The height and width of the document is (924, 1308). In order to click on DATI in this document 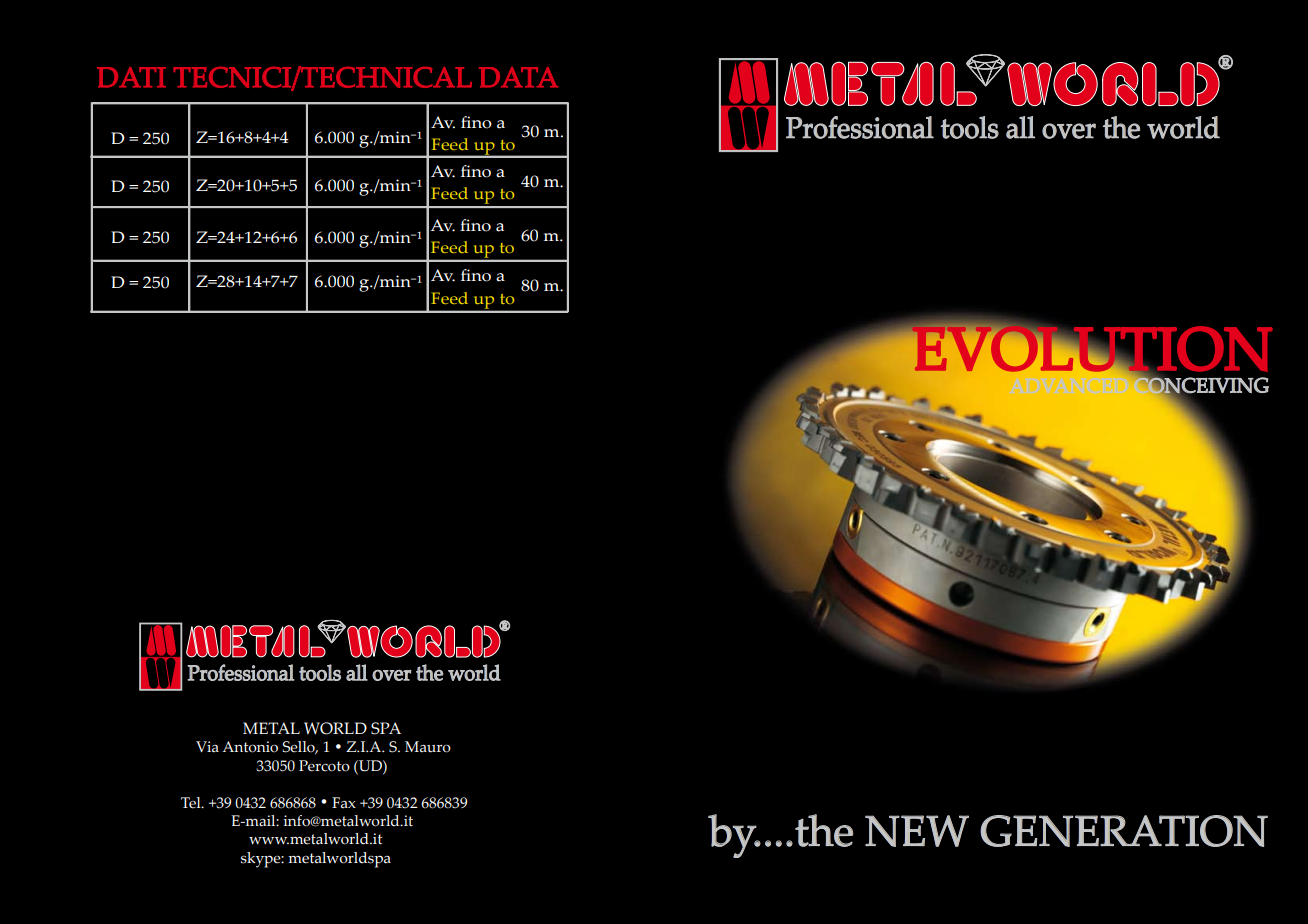, I will do `click(131, 77)`.
